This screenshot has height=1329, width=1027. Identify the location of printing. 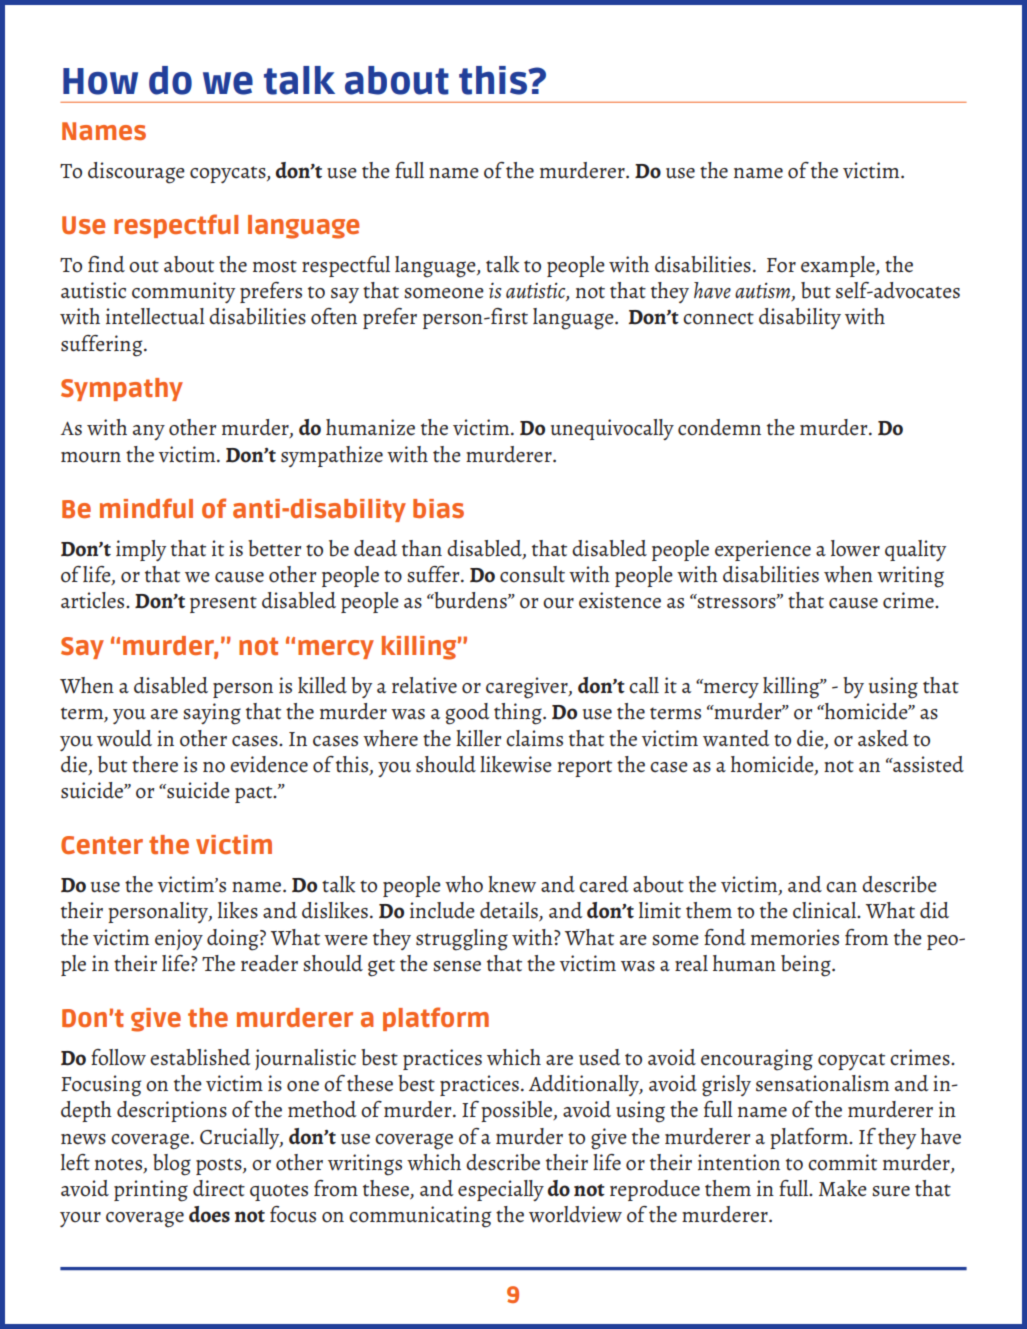
(151, 1191).
